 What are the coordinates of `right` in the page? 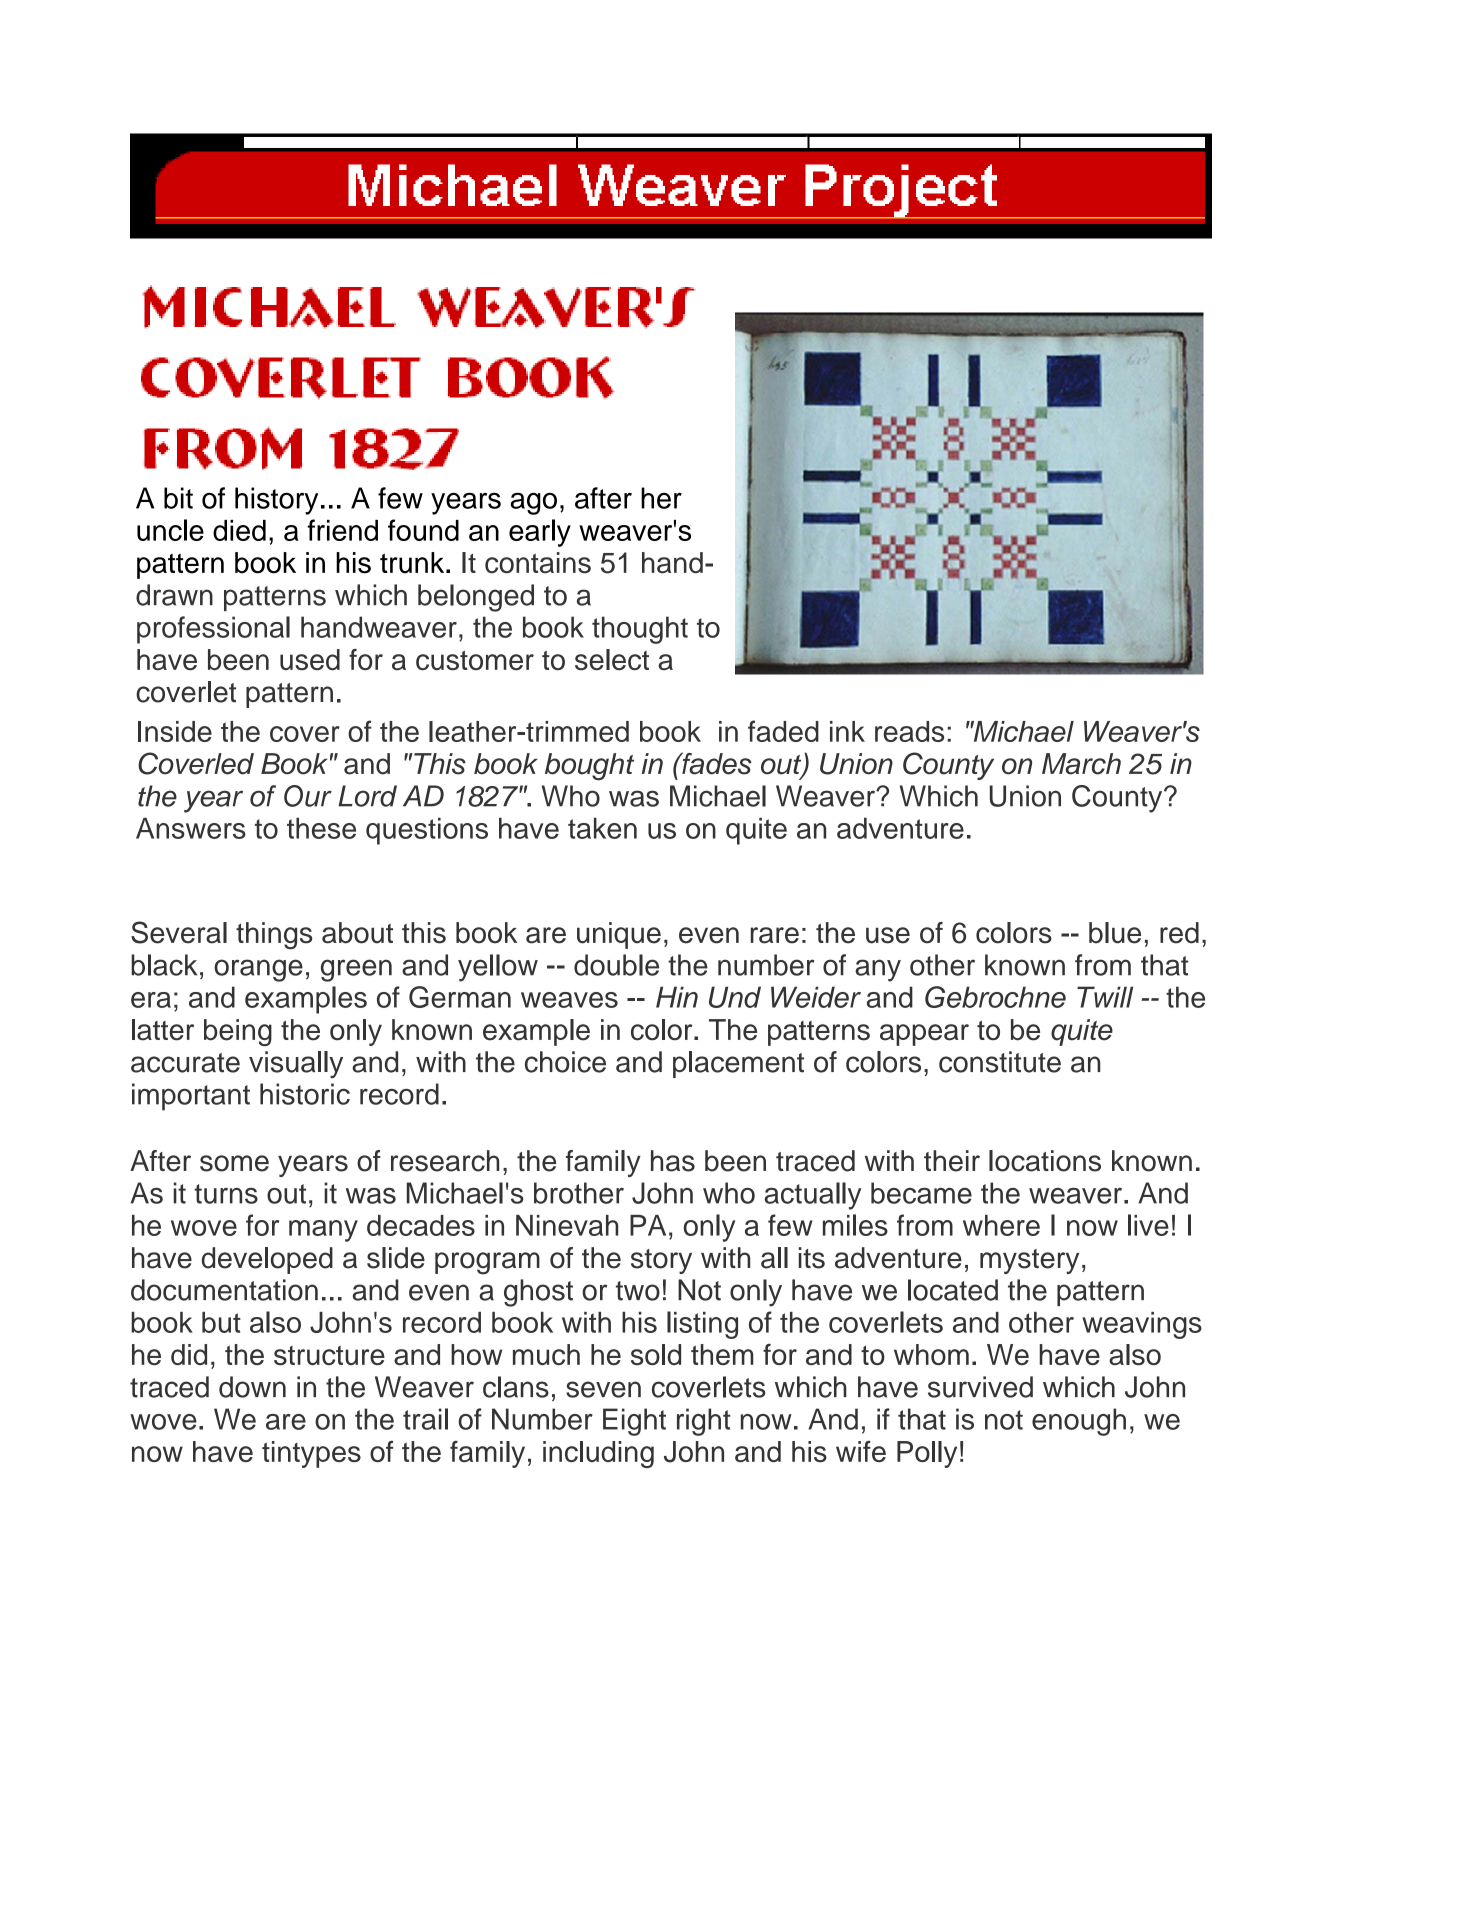 It's located at (704, 1422).
